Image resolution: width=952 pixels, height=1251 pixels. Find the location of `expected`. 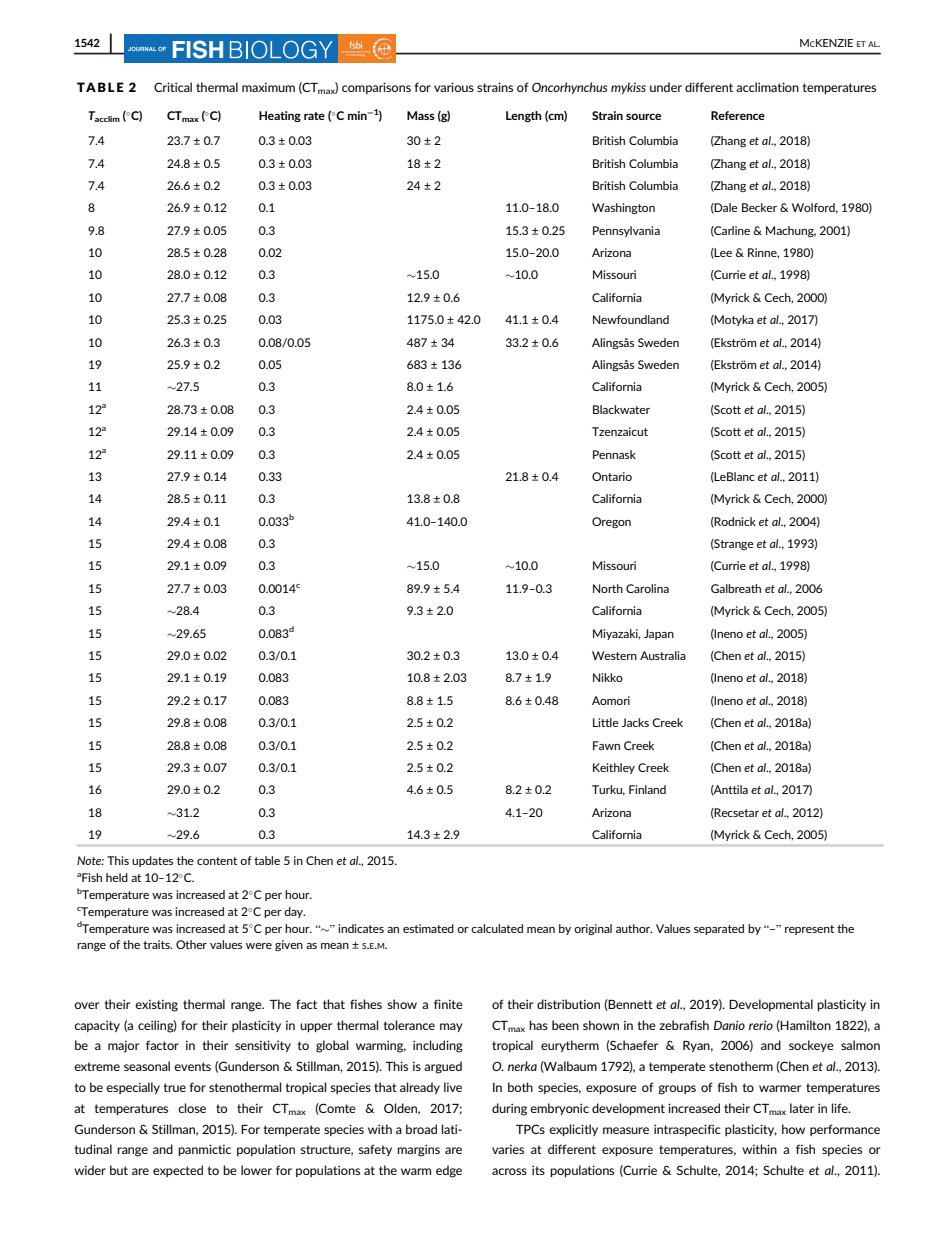

expected is located at coordinates (178, 1171).
